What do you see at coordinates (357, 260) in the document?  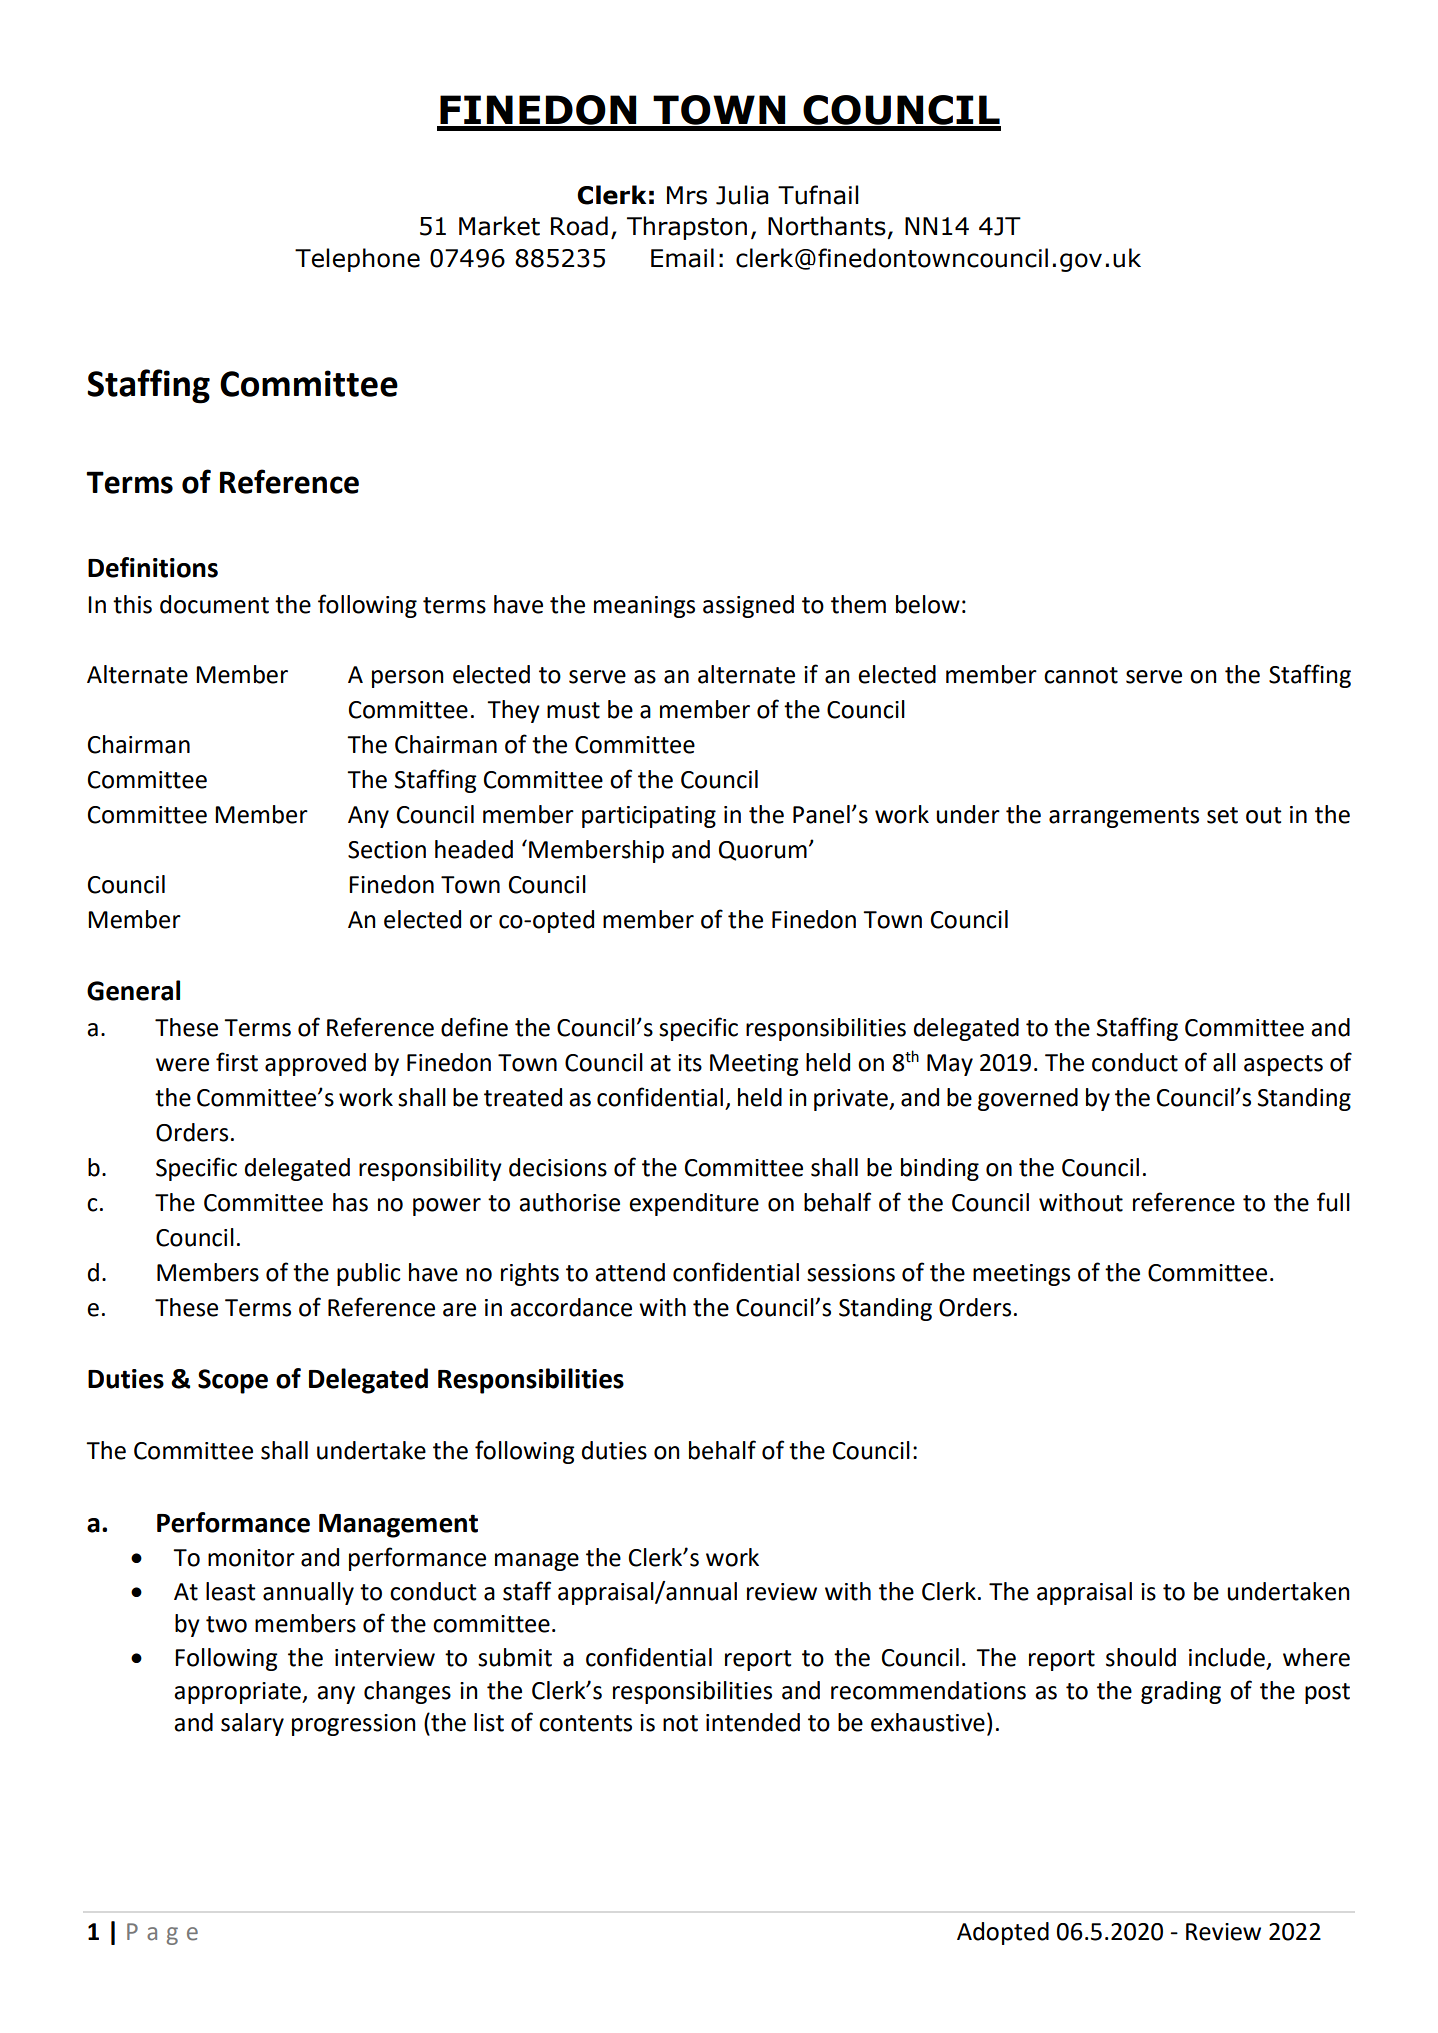 I see `Telephone` at bounding box center [357, 260].
